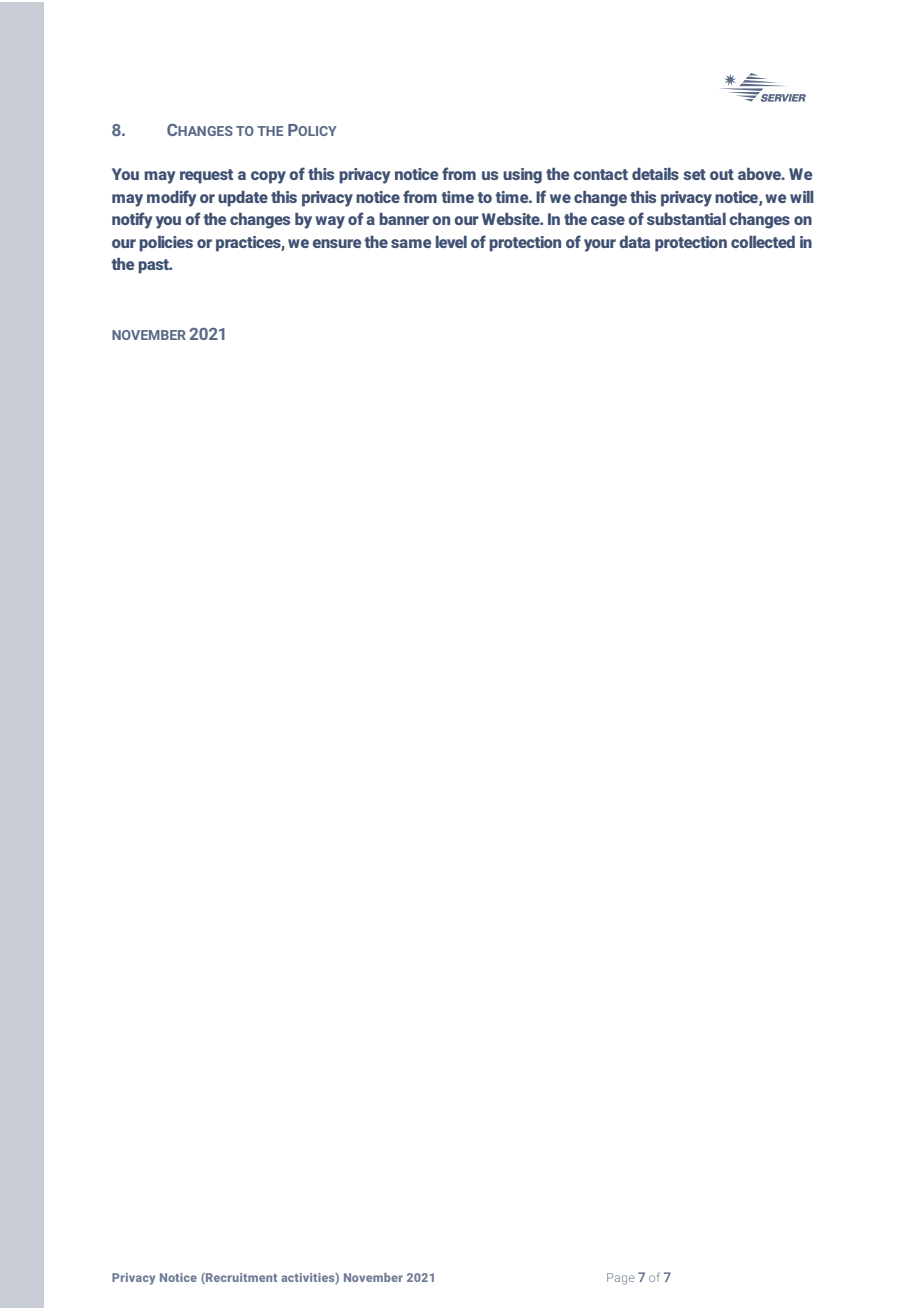 The image size is (924, 1308). What do you see at coordinates (686, 219) in the image?
I see `substantial` at bounding box center [686, 219].
